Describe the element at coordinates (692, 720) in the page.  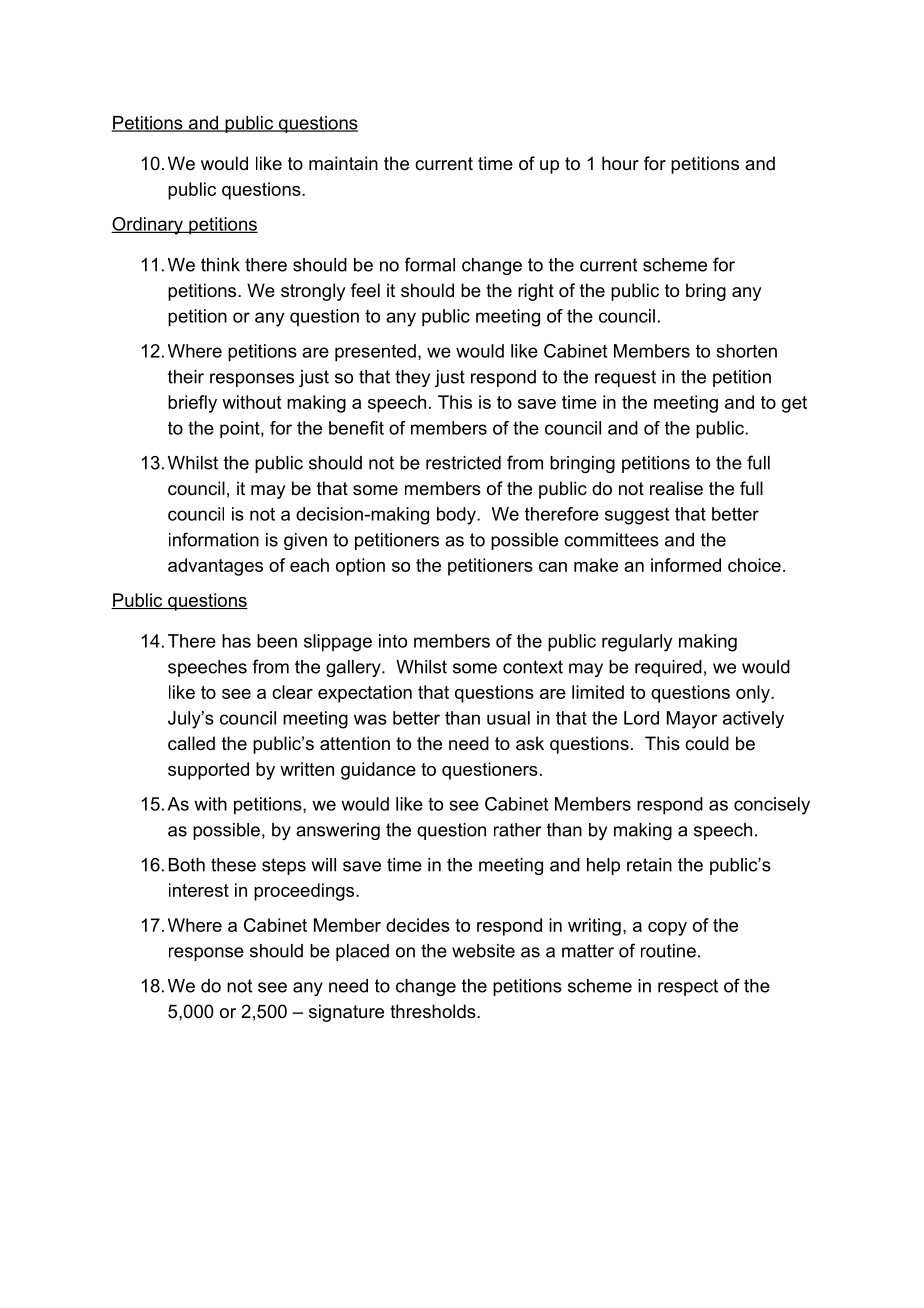
I see `Mayor` at that location.
